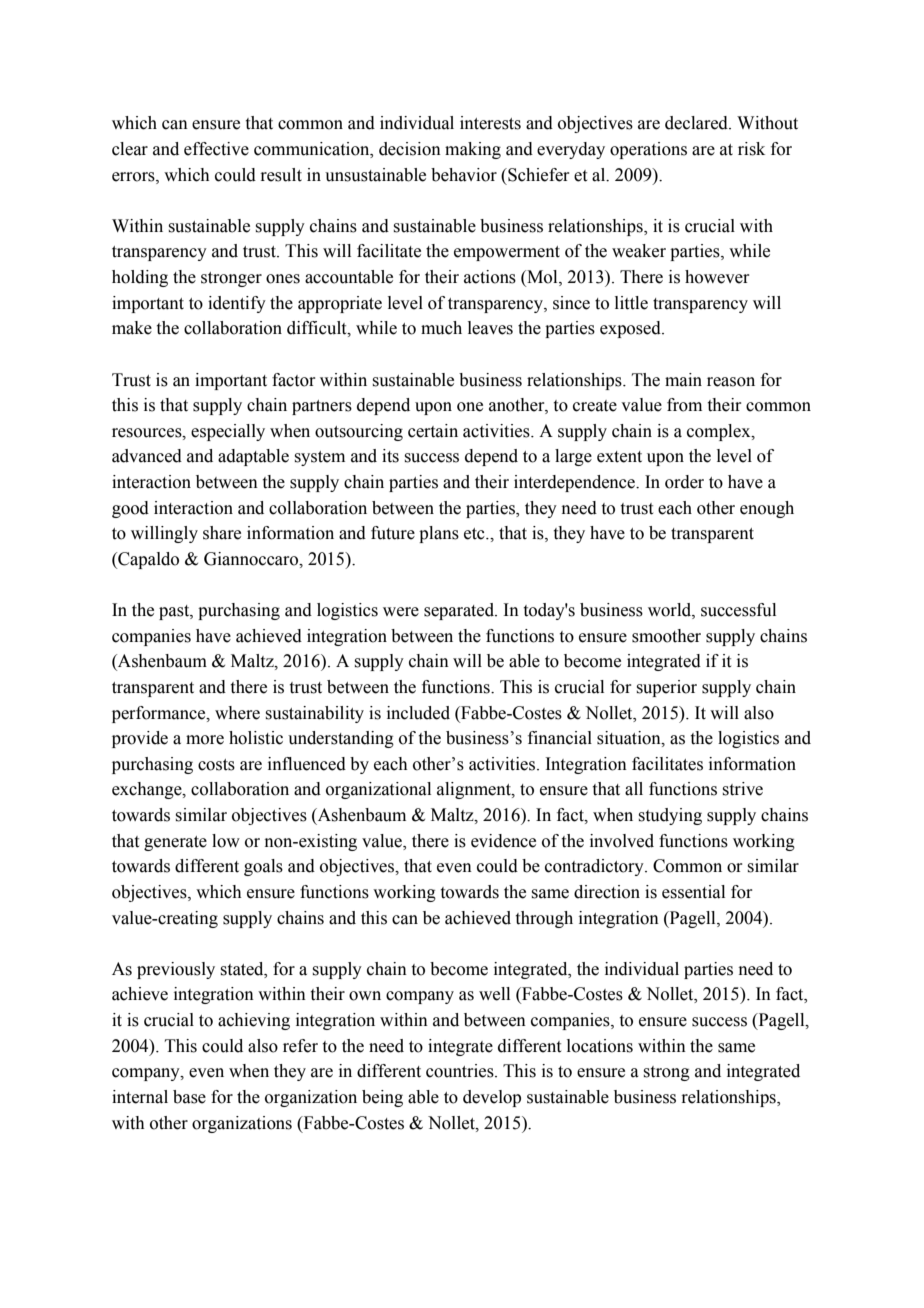  I want to click on base, so click(189, 1097).
